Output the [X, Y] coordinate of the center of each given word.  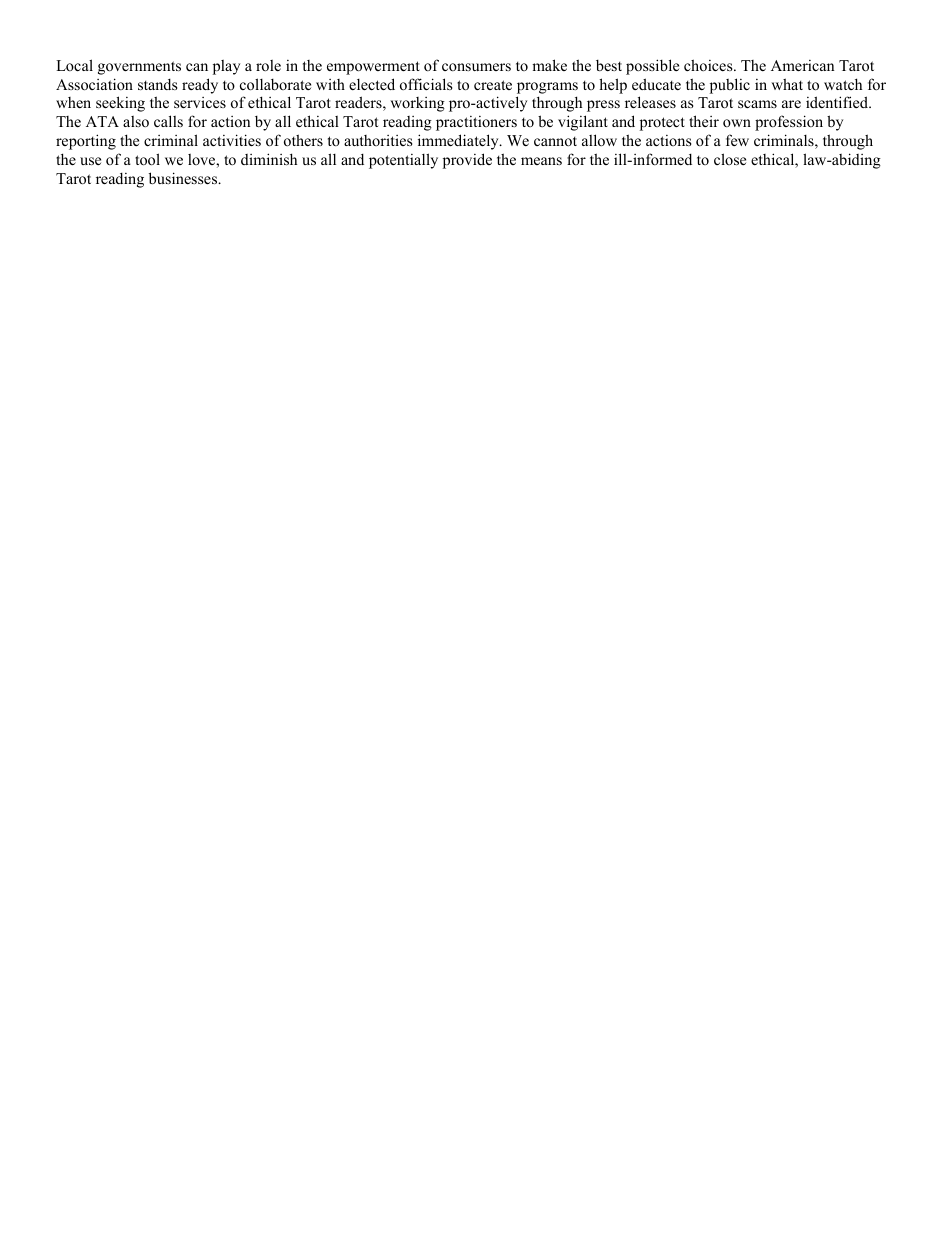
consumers [476, 67]
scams [757, 104]
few [737, 140]
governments [139, 68]
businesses [184, 178]
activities [232, 140]
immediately [459, 142]
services [200, 102]
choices [709, 65]
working [417, 104]
